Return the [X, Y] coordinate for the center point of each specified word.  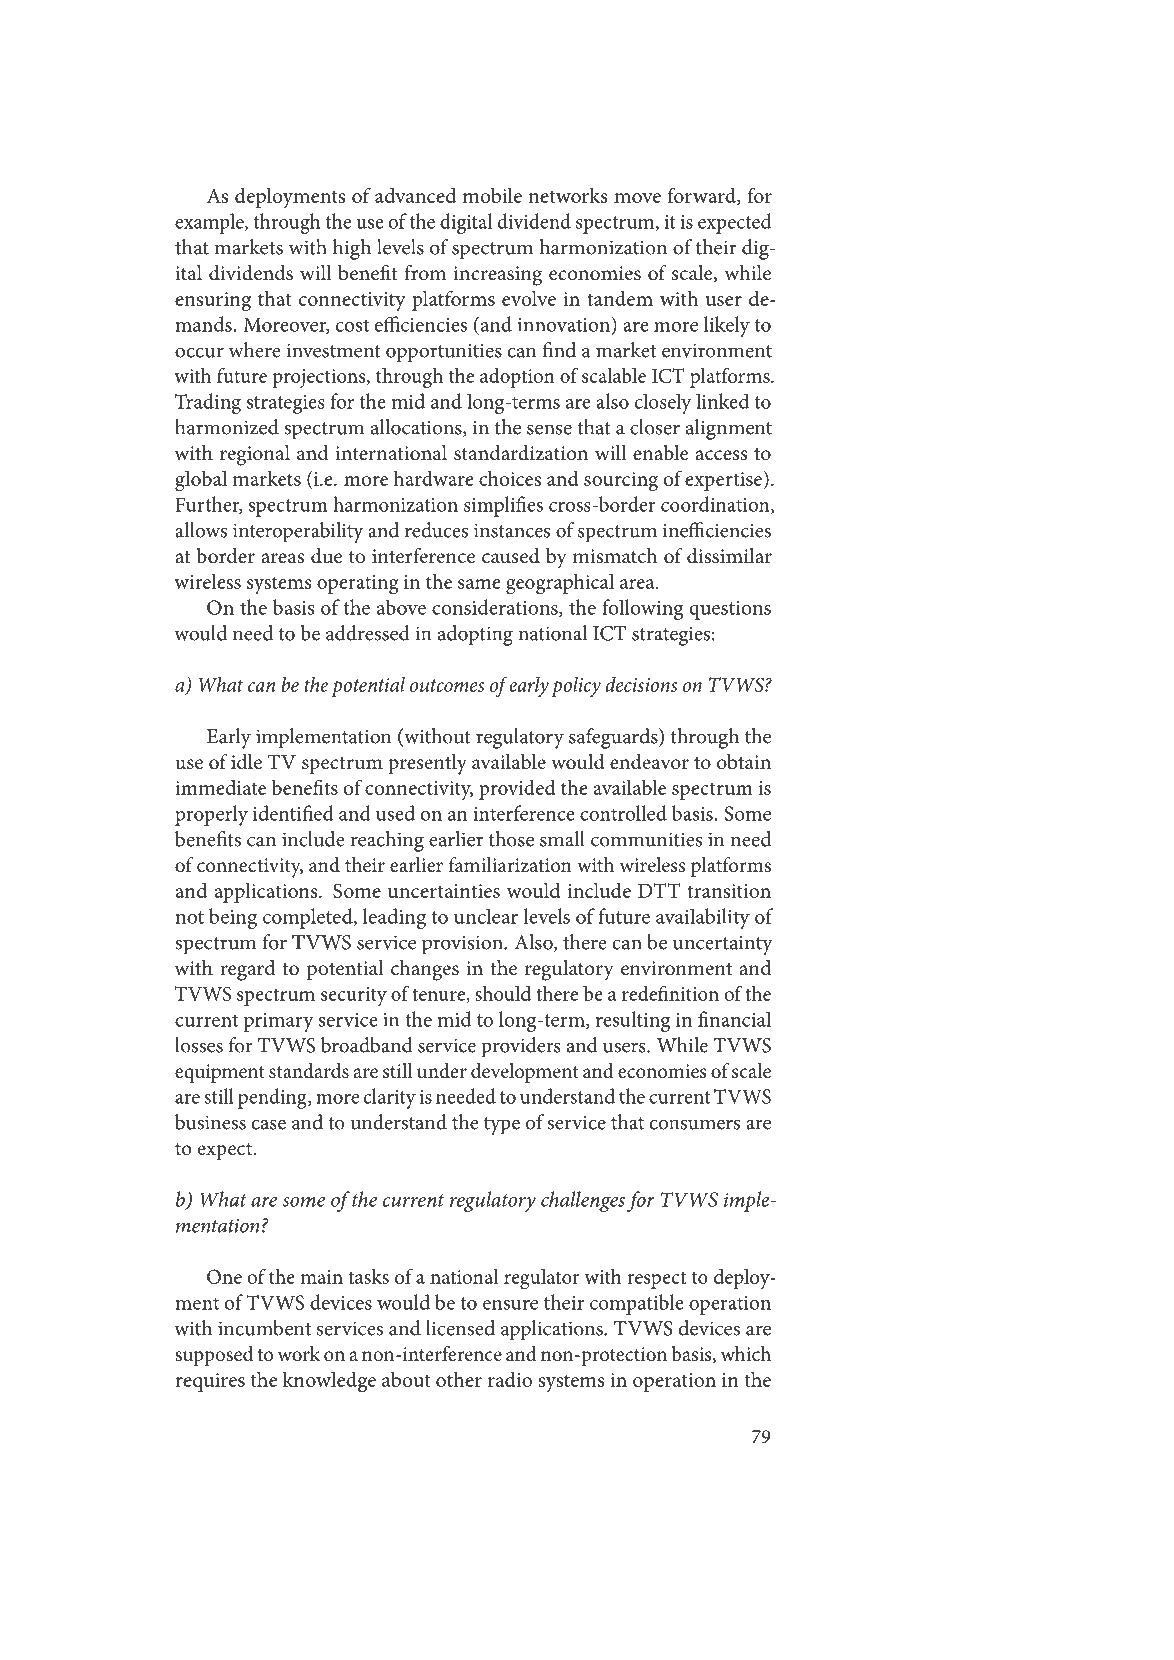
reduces [436, 530]
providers [521, 1047]
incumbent [264, 1328]
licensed [460, 1328]
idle [246, 762]
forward [702, 196]
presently [427, 764]
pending [273, 1098]
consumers [695, 1124]
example [210, 223]
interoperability [298, 532]
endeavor [649, 762]
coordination [716, 505]
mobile [492, 195]
